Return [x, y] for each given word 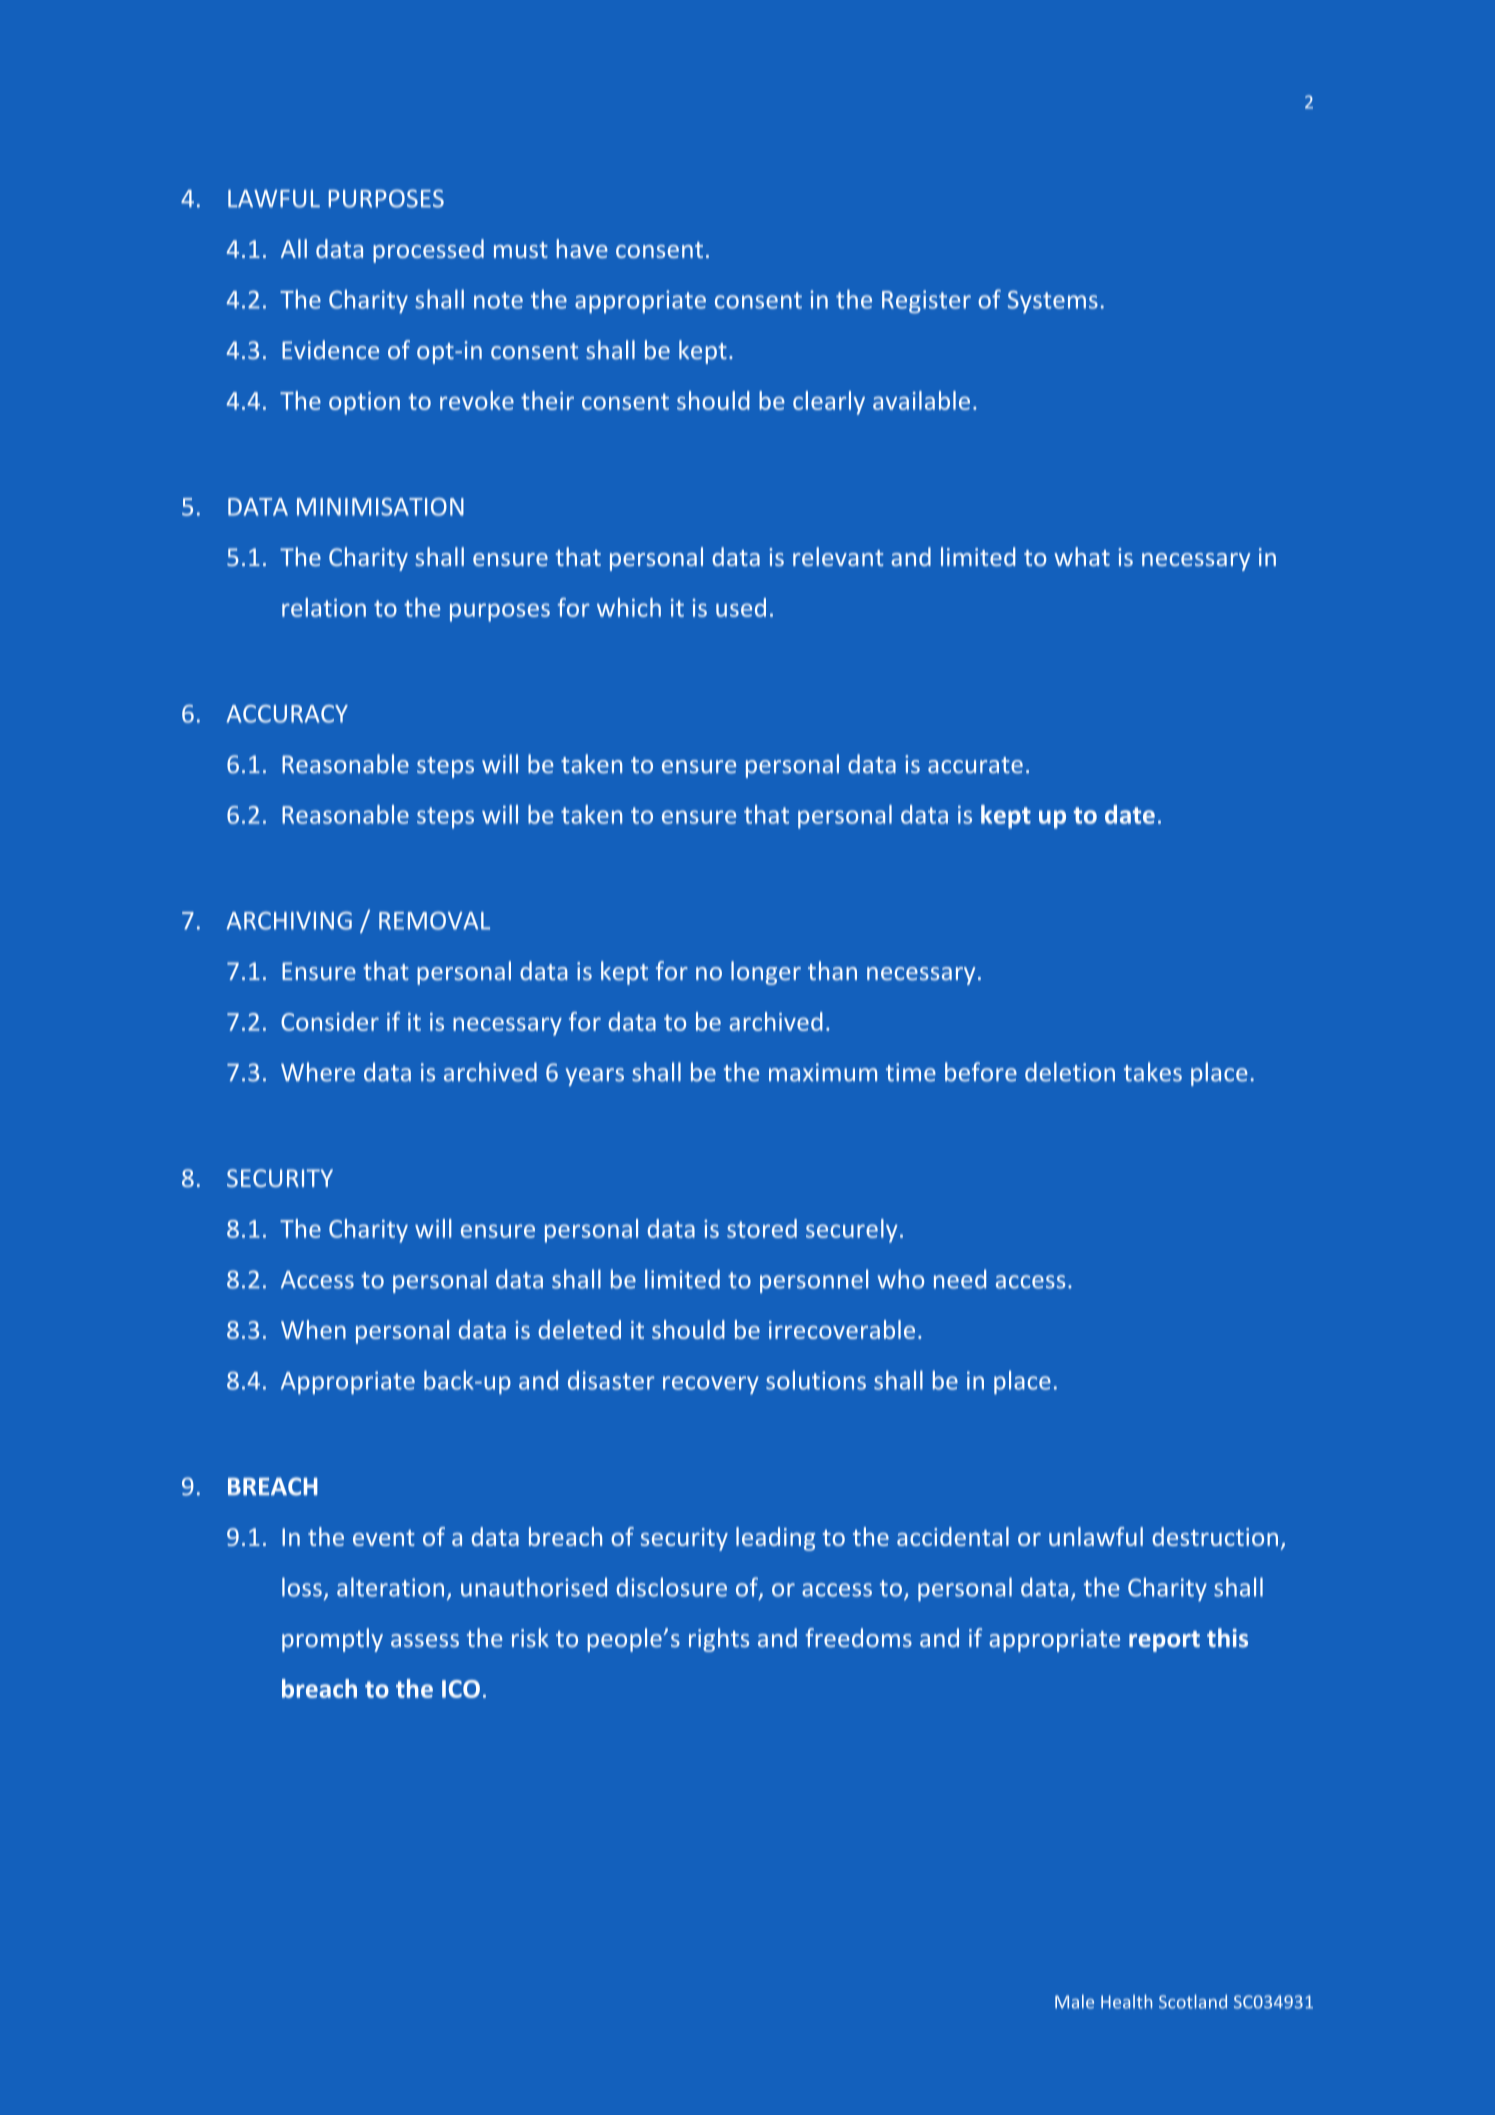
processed [428, 251]
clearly [829, 403]
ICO [461, 1689]
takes [1153, 1072]
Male [1074, 2001]
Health [1126, 2001]
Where [318, 1072]
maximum [823, 1072]
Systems [1053, 302]
